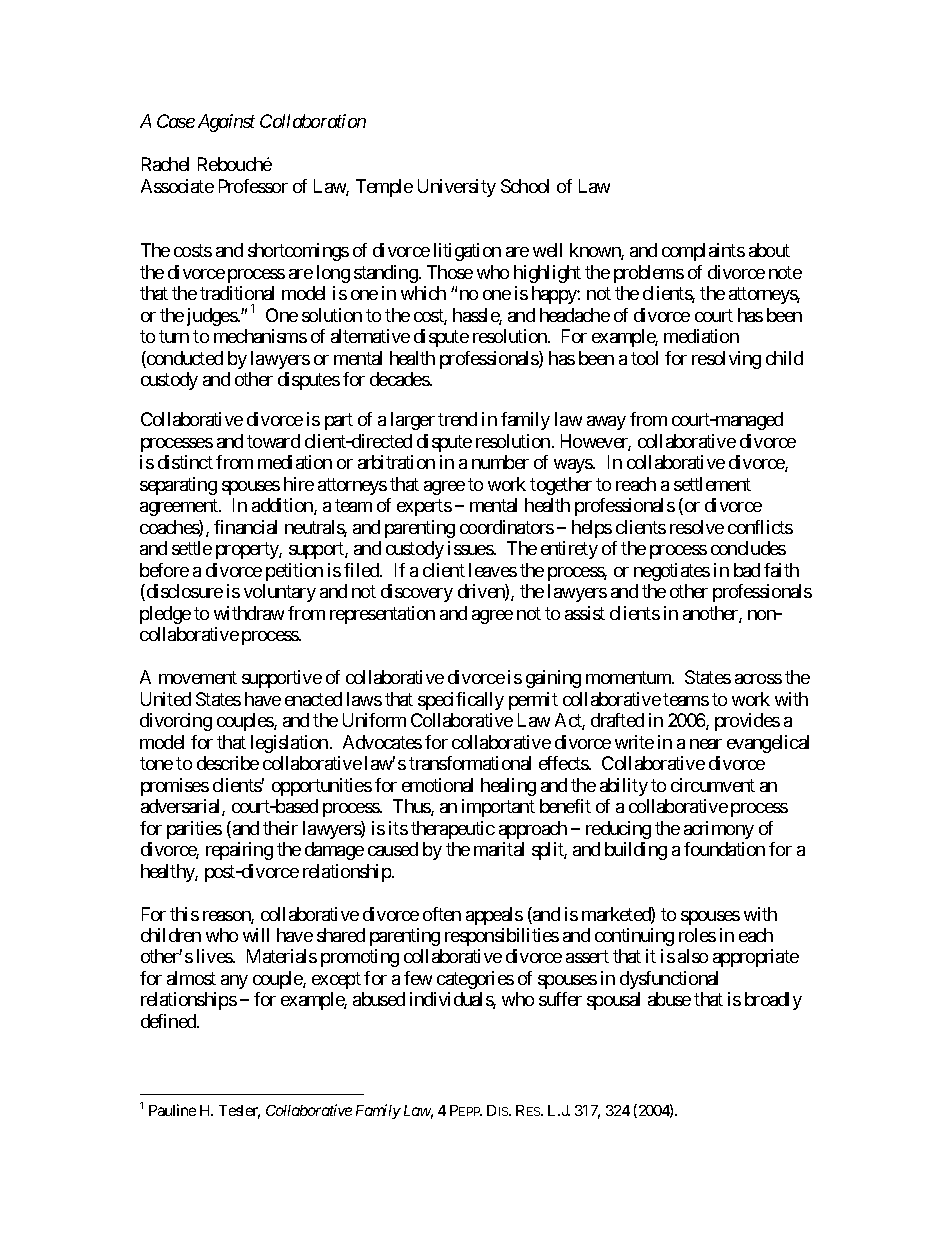 This screenshot has width=952, height=1233. Describe the element at coordinates (747, 570) in the screenshot. I see `bad` at that location.
